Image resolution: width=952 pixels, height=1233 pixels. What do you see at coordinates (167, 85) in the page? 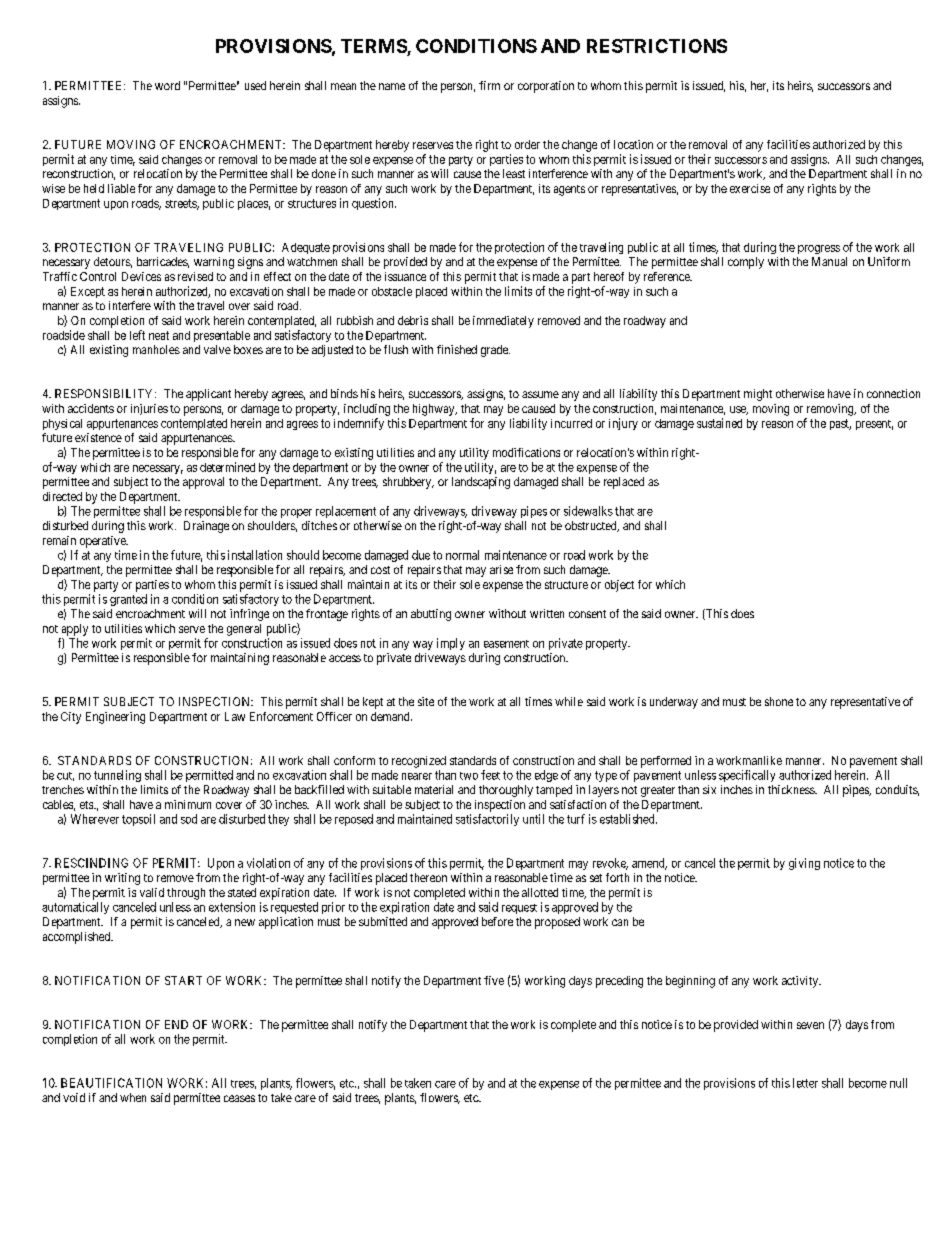
I see `word` at bounding box center [167, 85].
